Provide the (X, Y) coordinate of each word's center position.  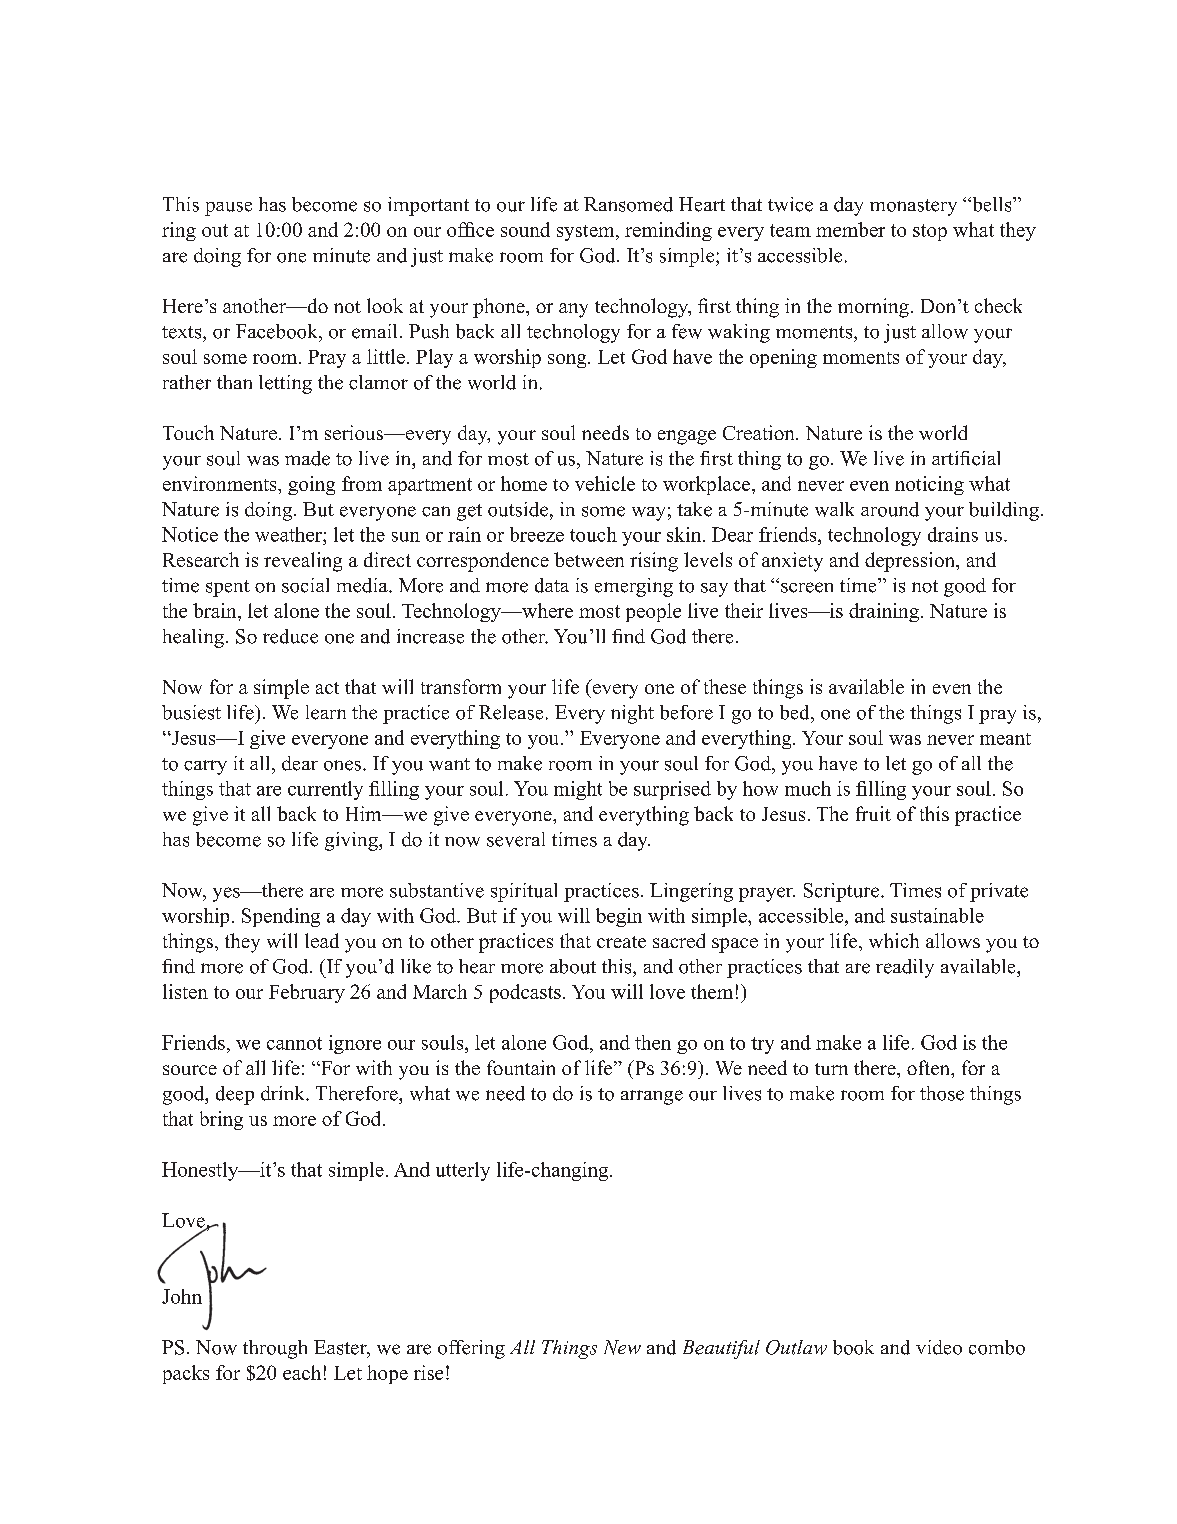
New (622, 1347)
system (587, 233)
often (930, 1069)
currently (325, 790)
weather (289, 534)
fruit (873, 813)
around (890, 509)
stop (930, 232)
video (939, 1347)
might (578, 790)
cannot (294, 1043)
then (653, 1042)
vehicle (605, 483)
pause (228, 209)
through (275, 1349)
